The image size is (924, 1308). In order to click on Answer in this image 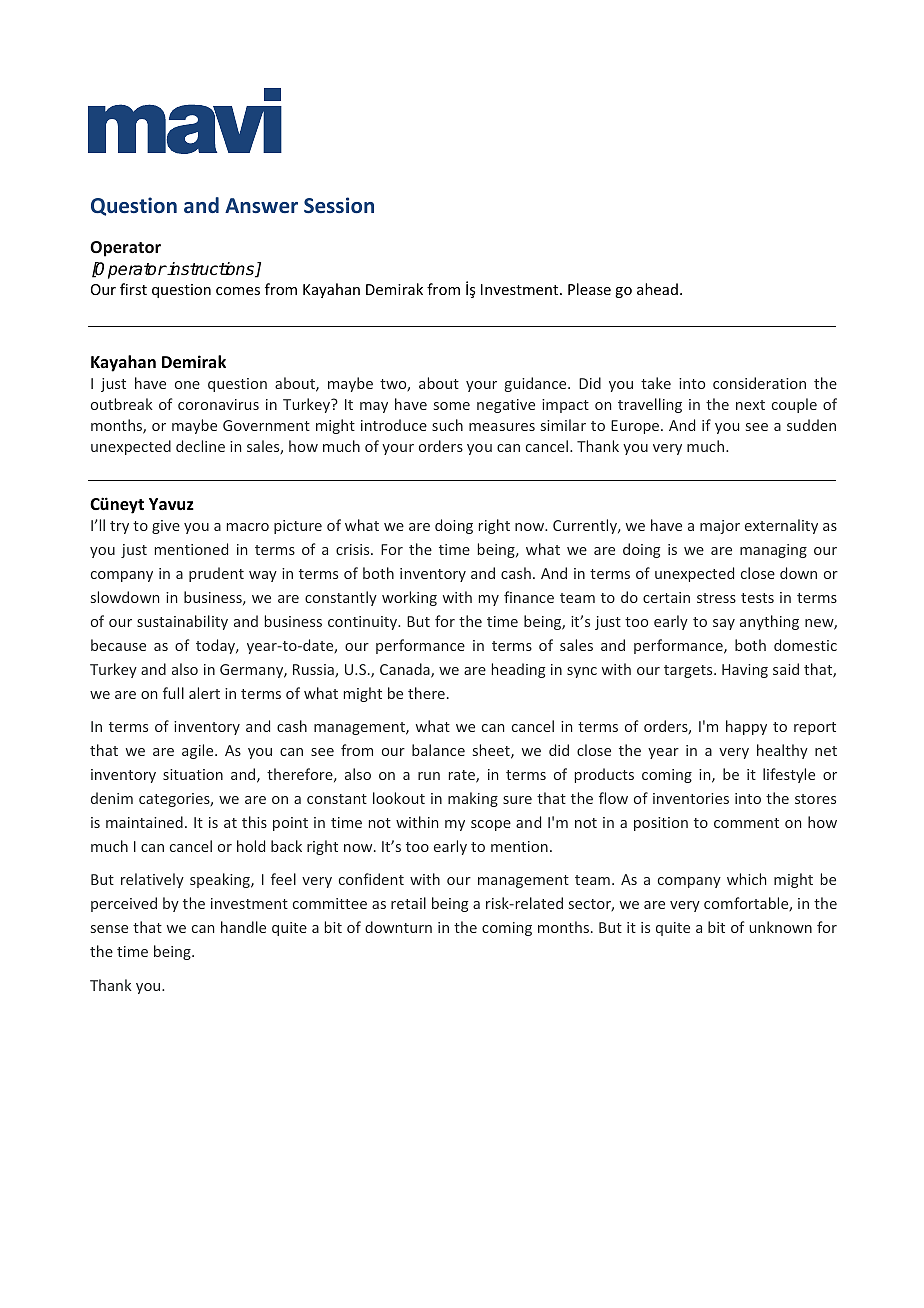, I will do `click(261, 205)`.
